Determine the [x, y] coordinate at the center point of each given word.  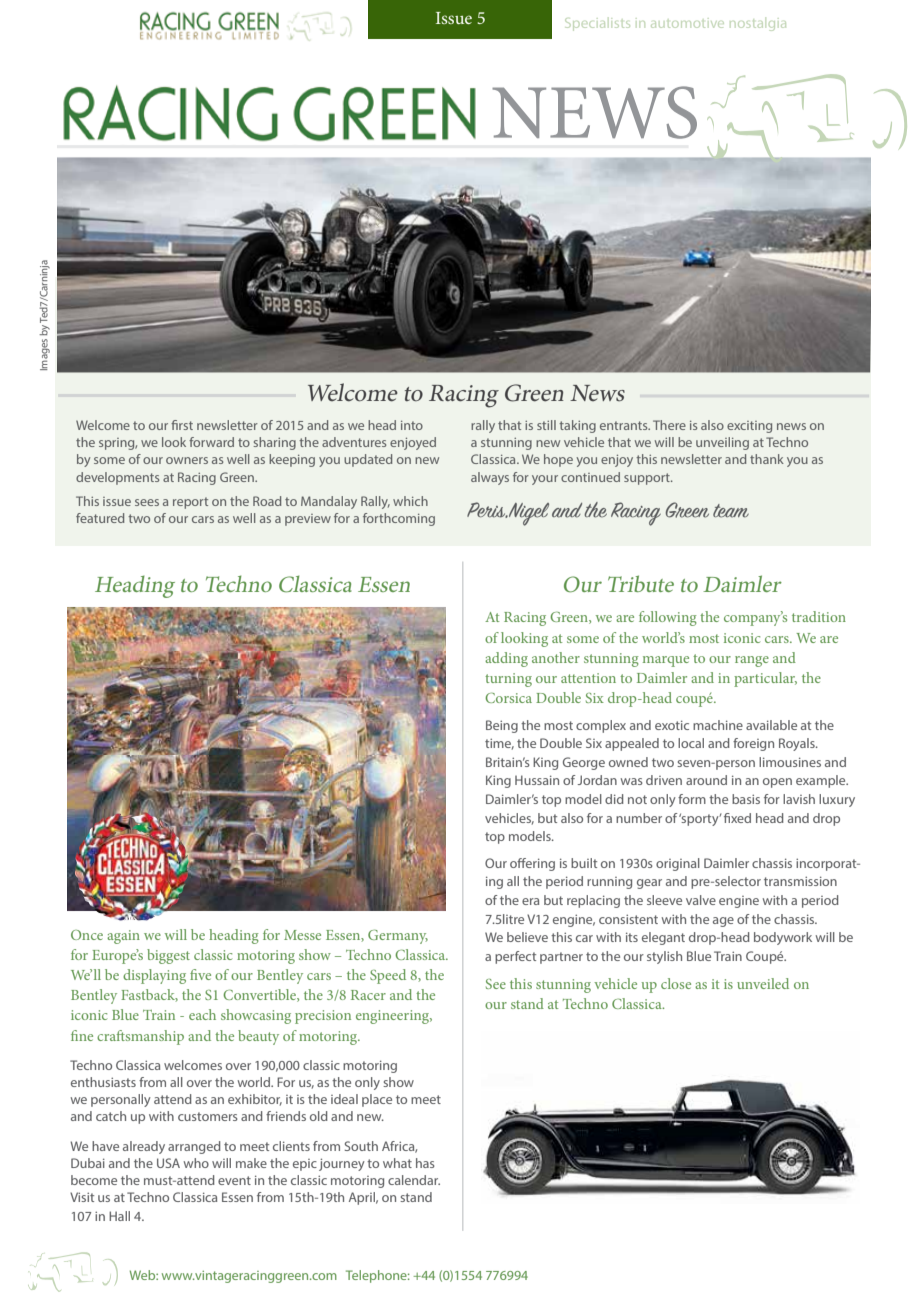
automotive [687, 23]
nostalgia [758, 24]
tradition [819, 616]
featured [100, 518]
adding [506, 659]
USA [168, 1163]
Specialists [597, 24]
